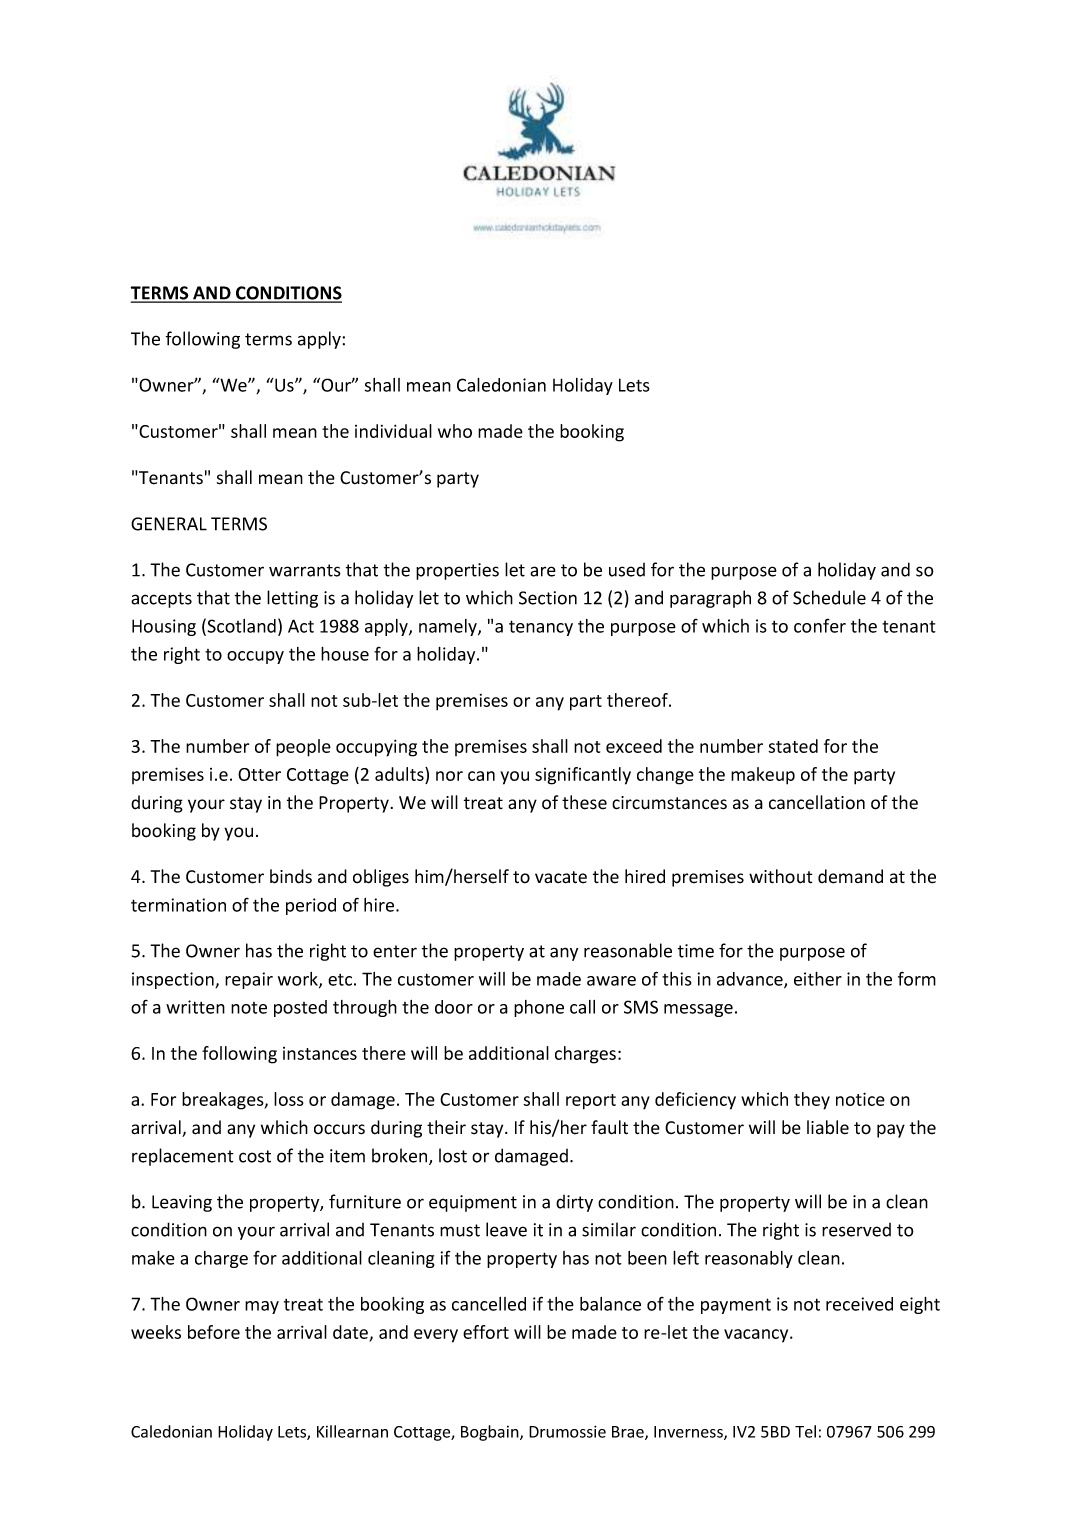 The image size is (1081, 1529). What do you see at coordinates (561, 877) in the document?
I see `vacate` at bounding box center [561, 877].
